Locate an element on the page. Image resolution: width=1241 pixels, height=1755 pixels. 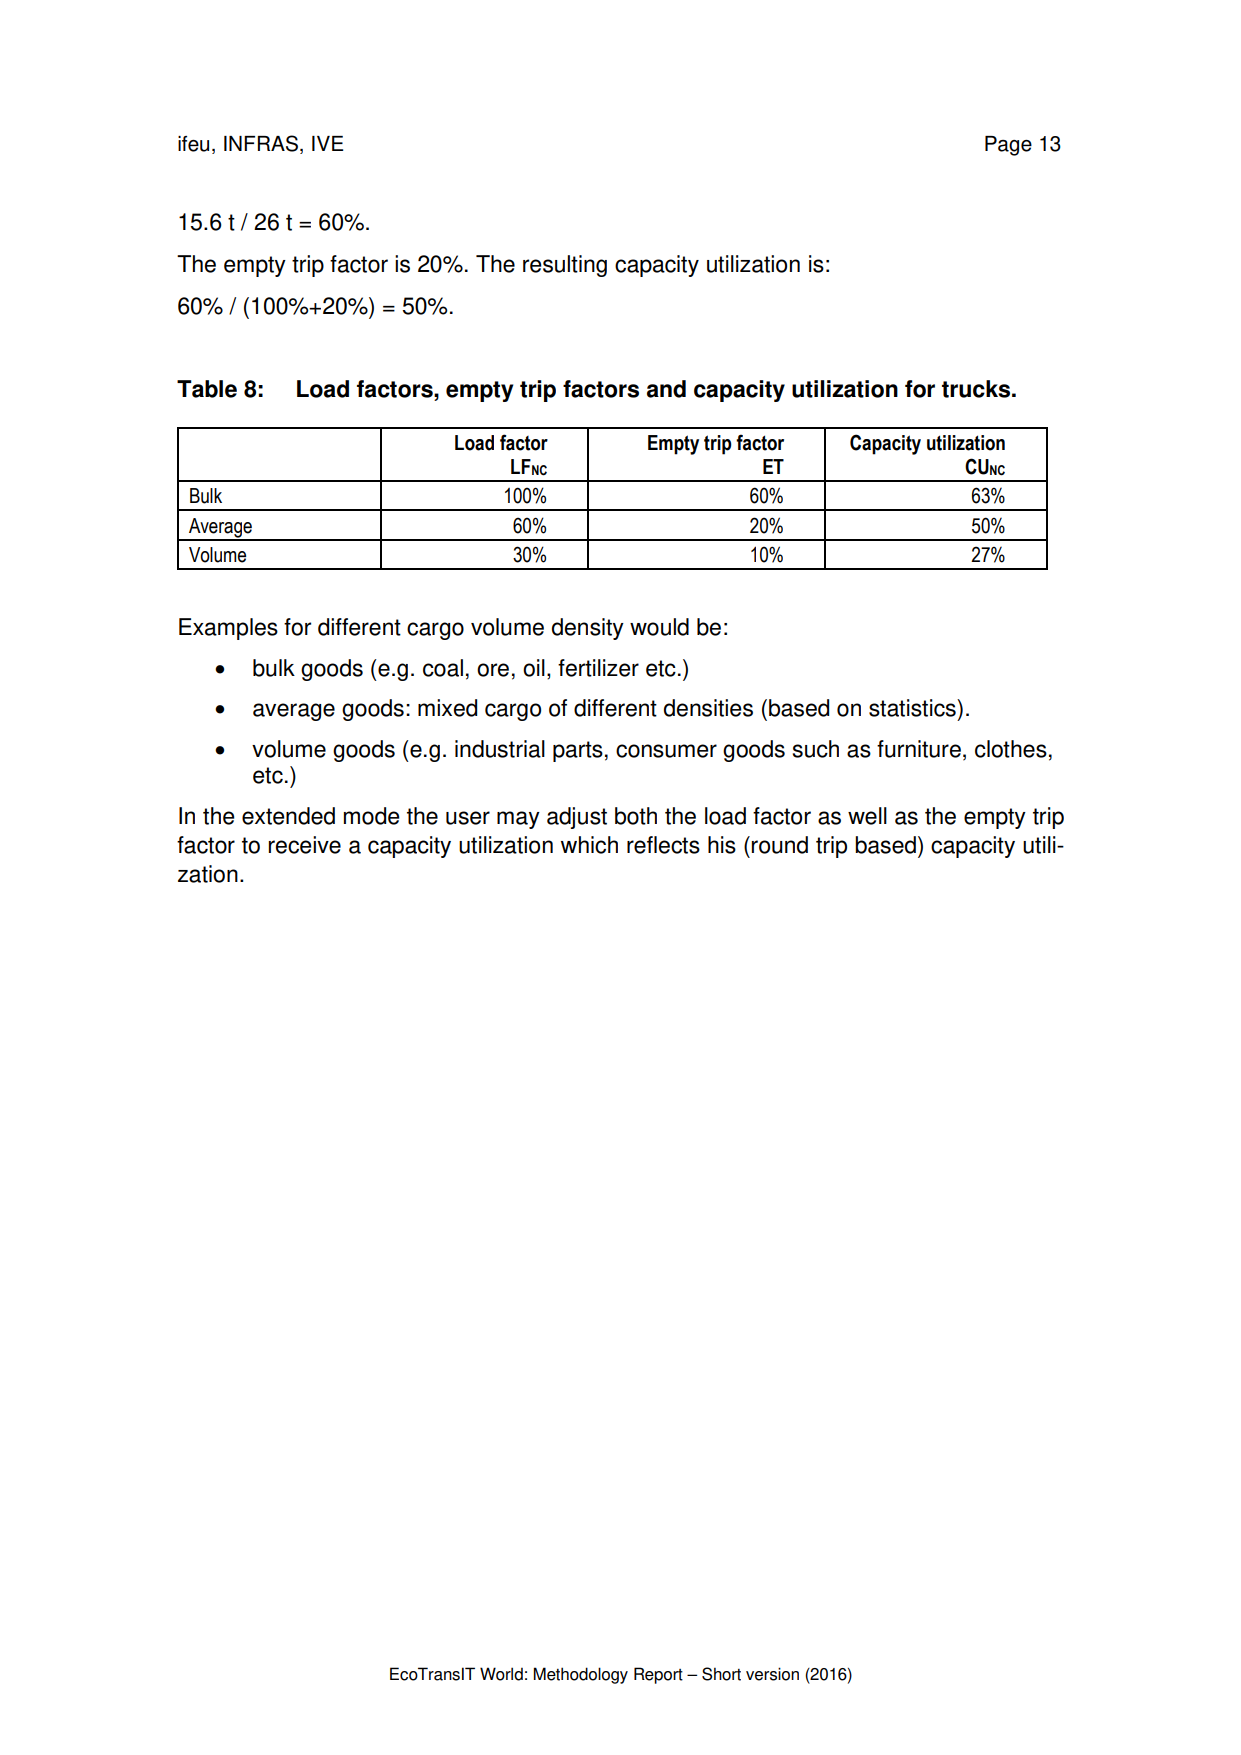
World is located at coordinates (501, 1674).
